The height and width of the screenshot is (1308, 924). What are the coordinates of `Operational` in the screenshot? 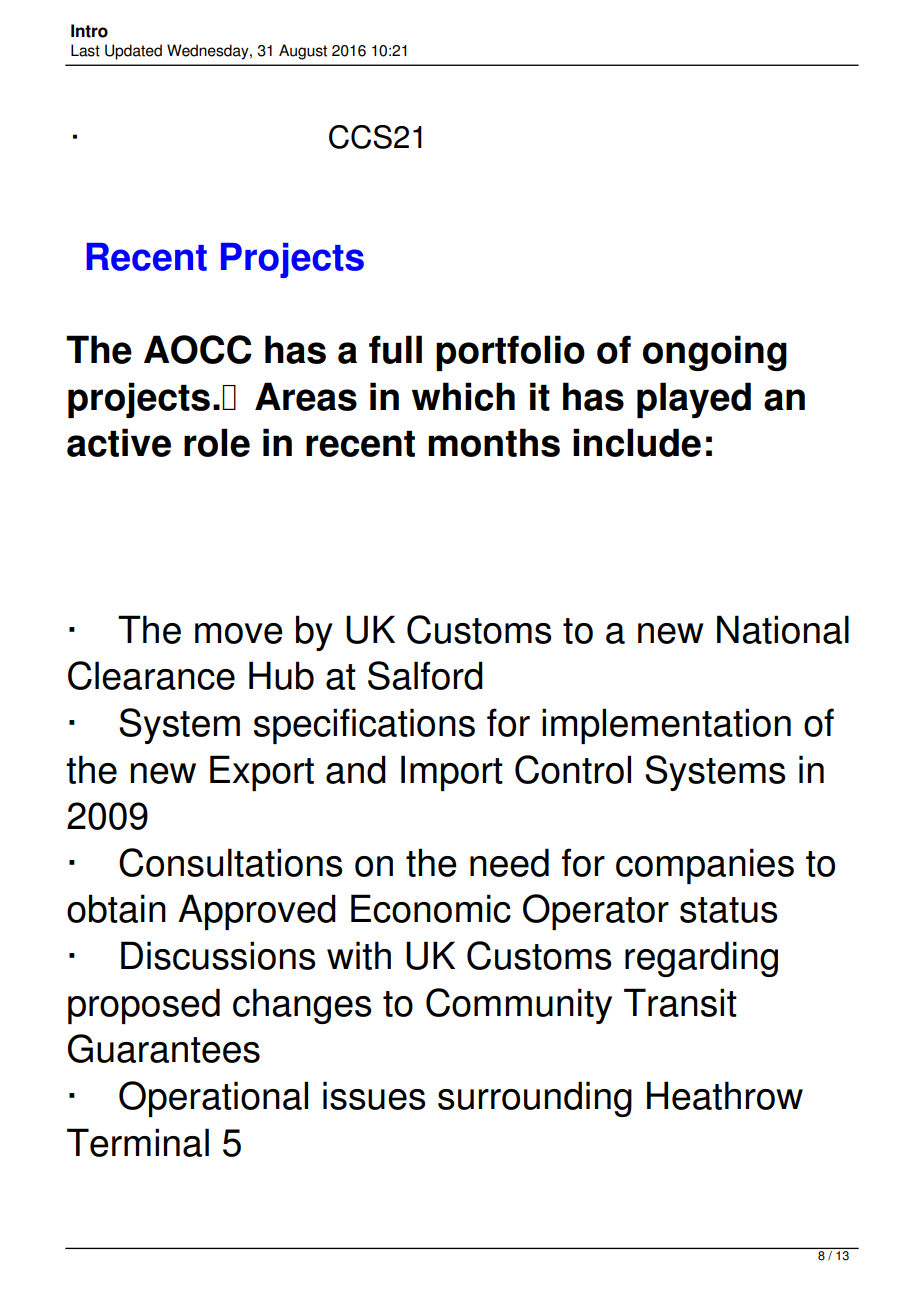 It's located at (213, 1099).
